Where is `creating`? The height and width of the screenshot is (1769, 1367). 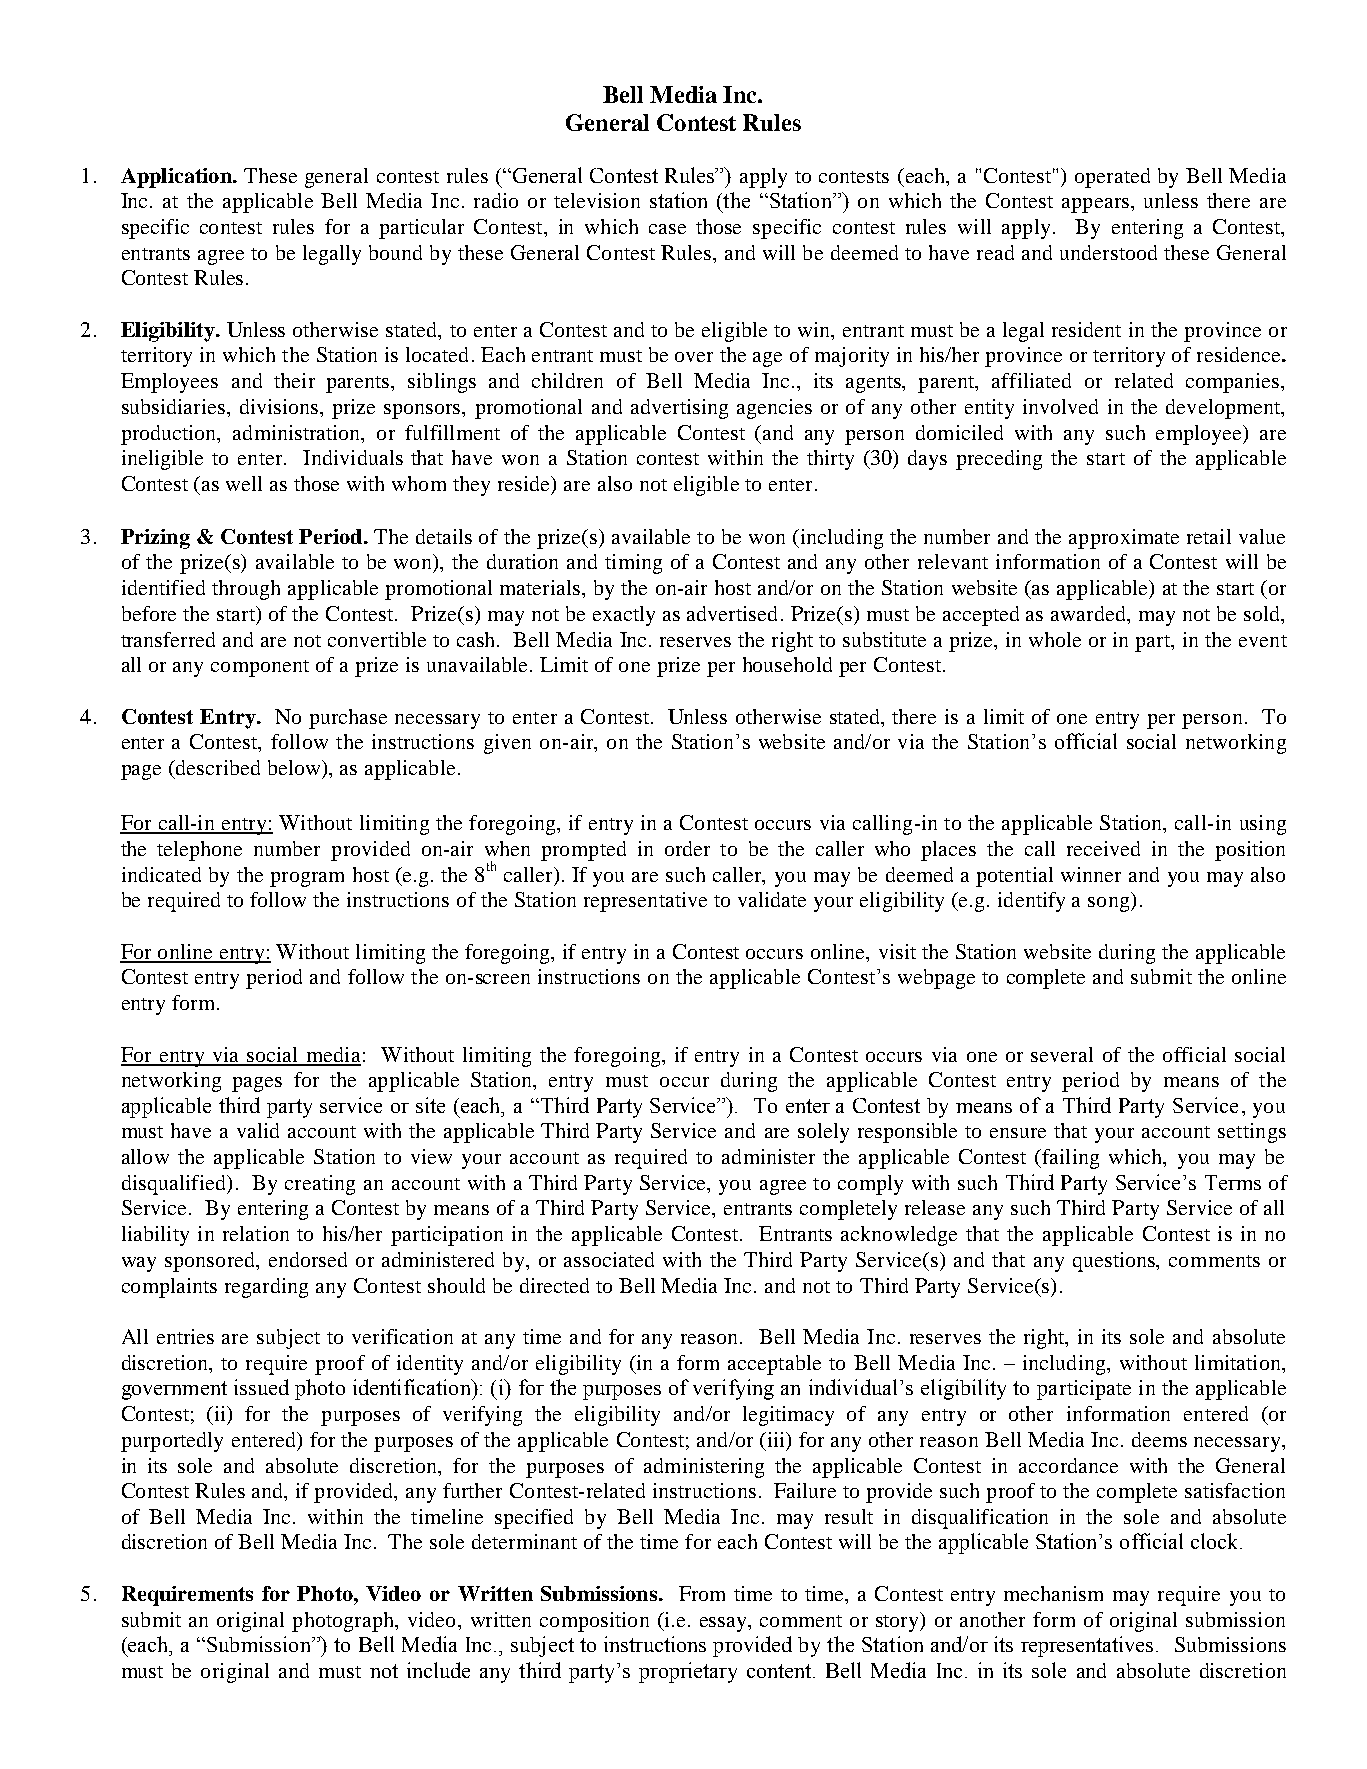
creating is located at coordinates (320, 1185).
